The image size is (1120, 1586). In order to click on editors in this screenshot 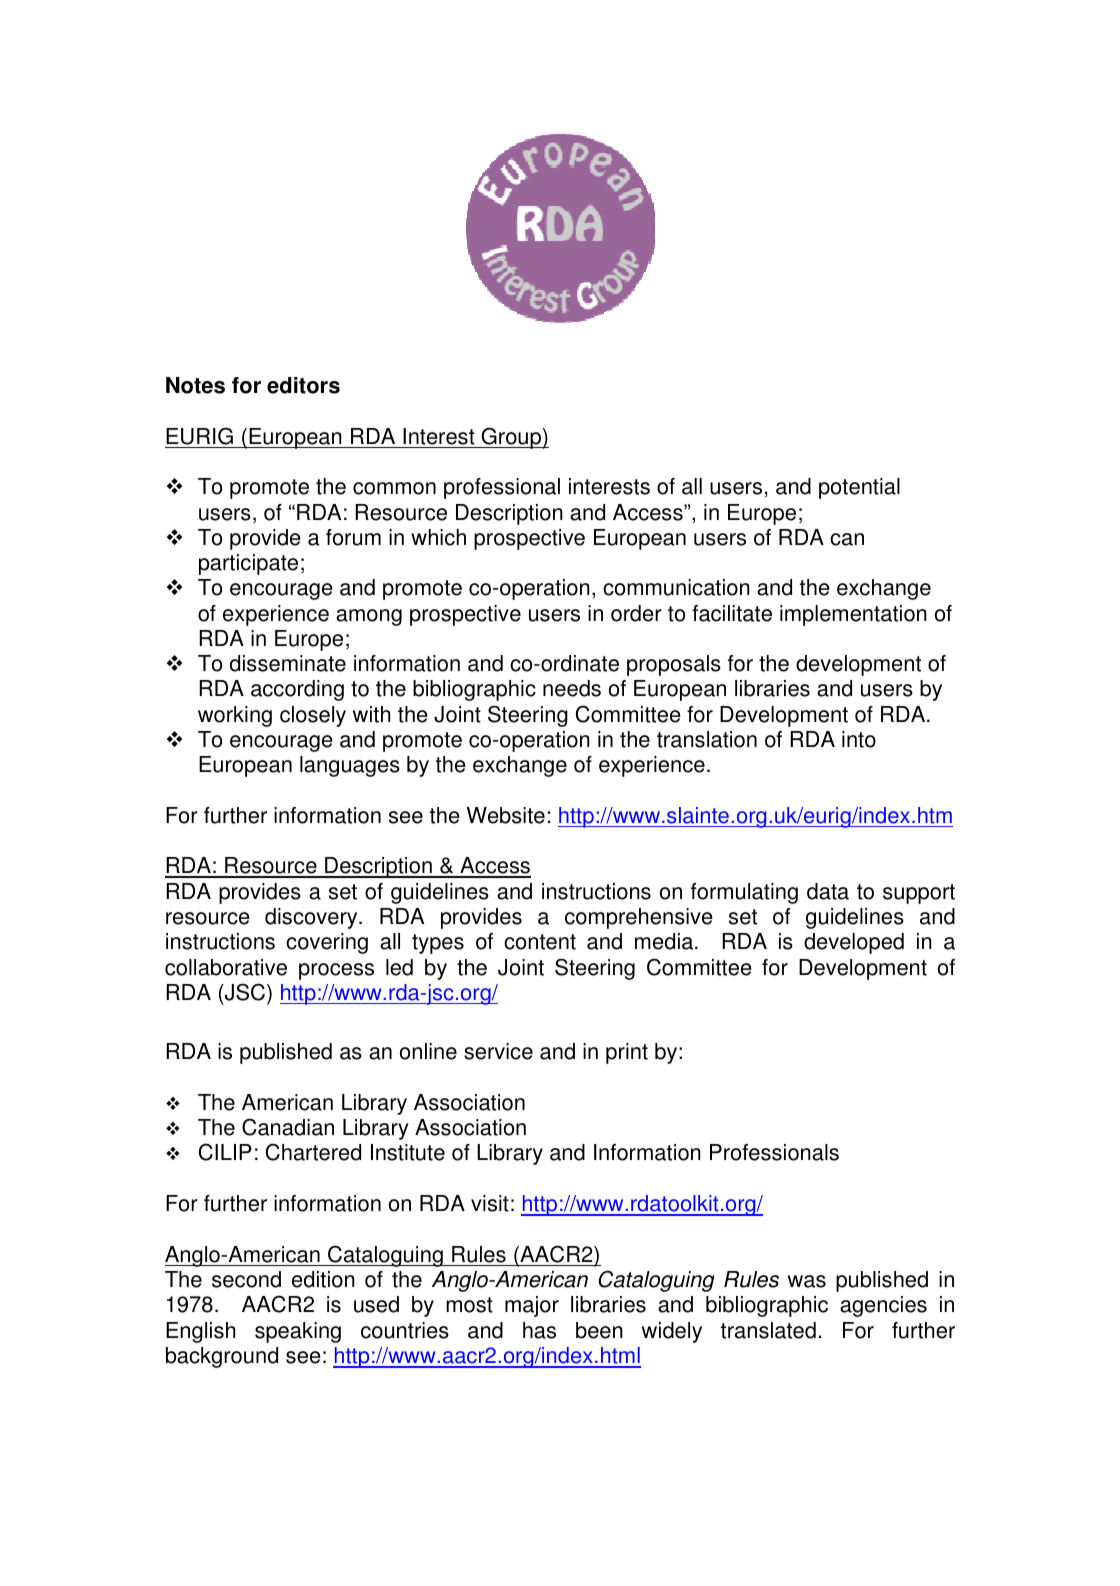, I will do `click(303, 385)`.
